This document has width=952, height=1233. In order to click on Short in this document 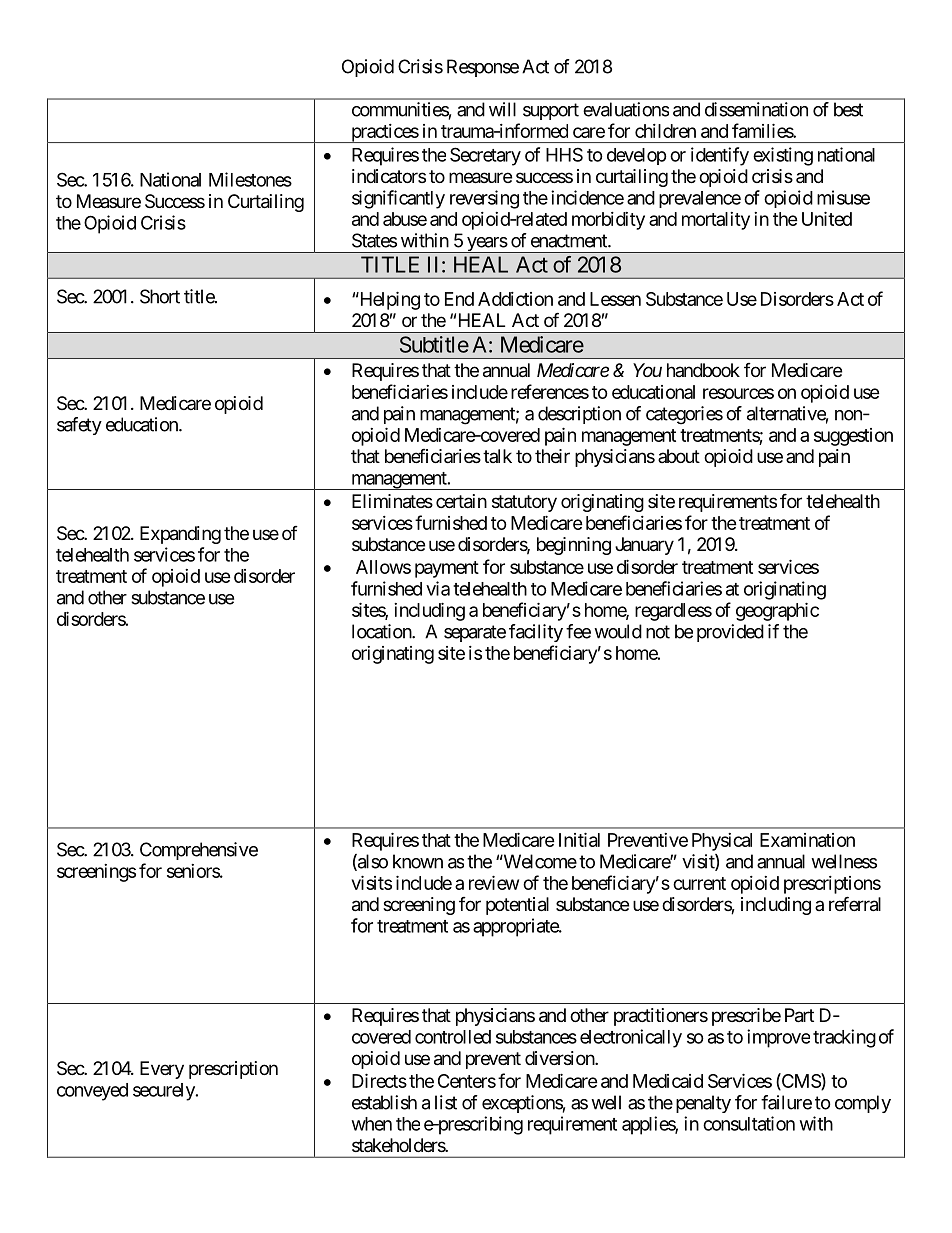, I will do `click(160, 296)`.
